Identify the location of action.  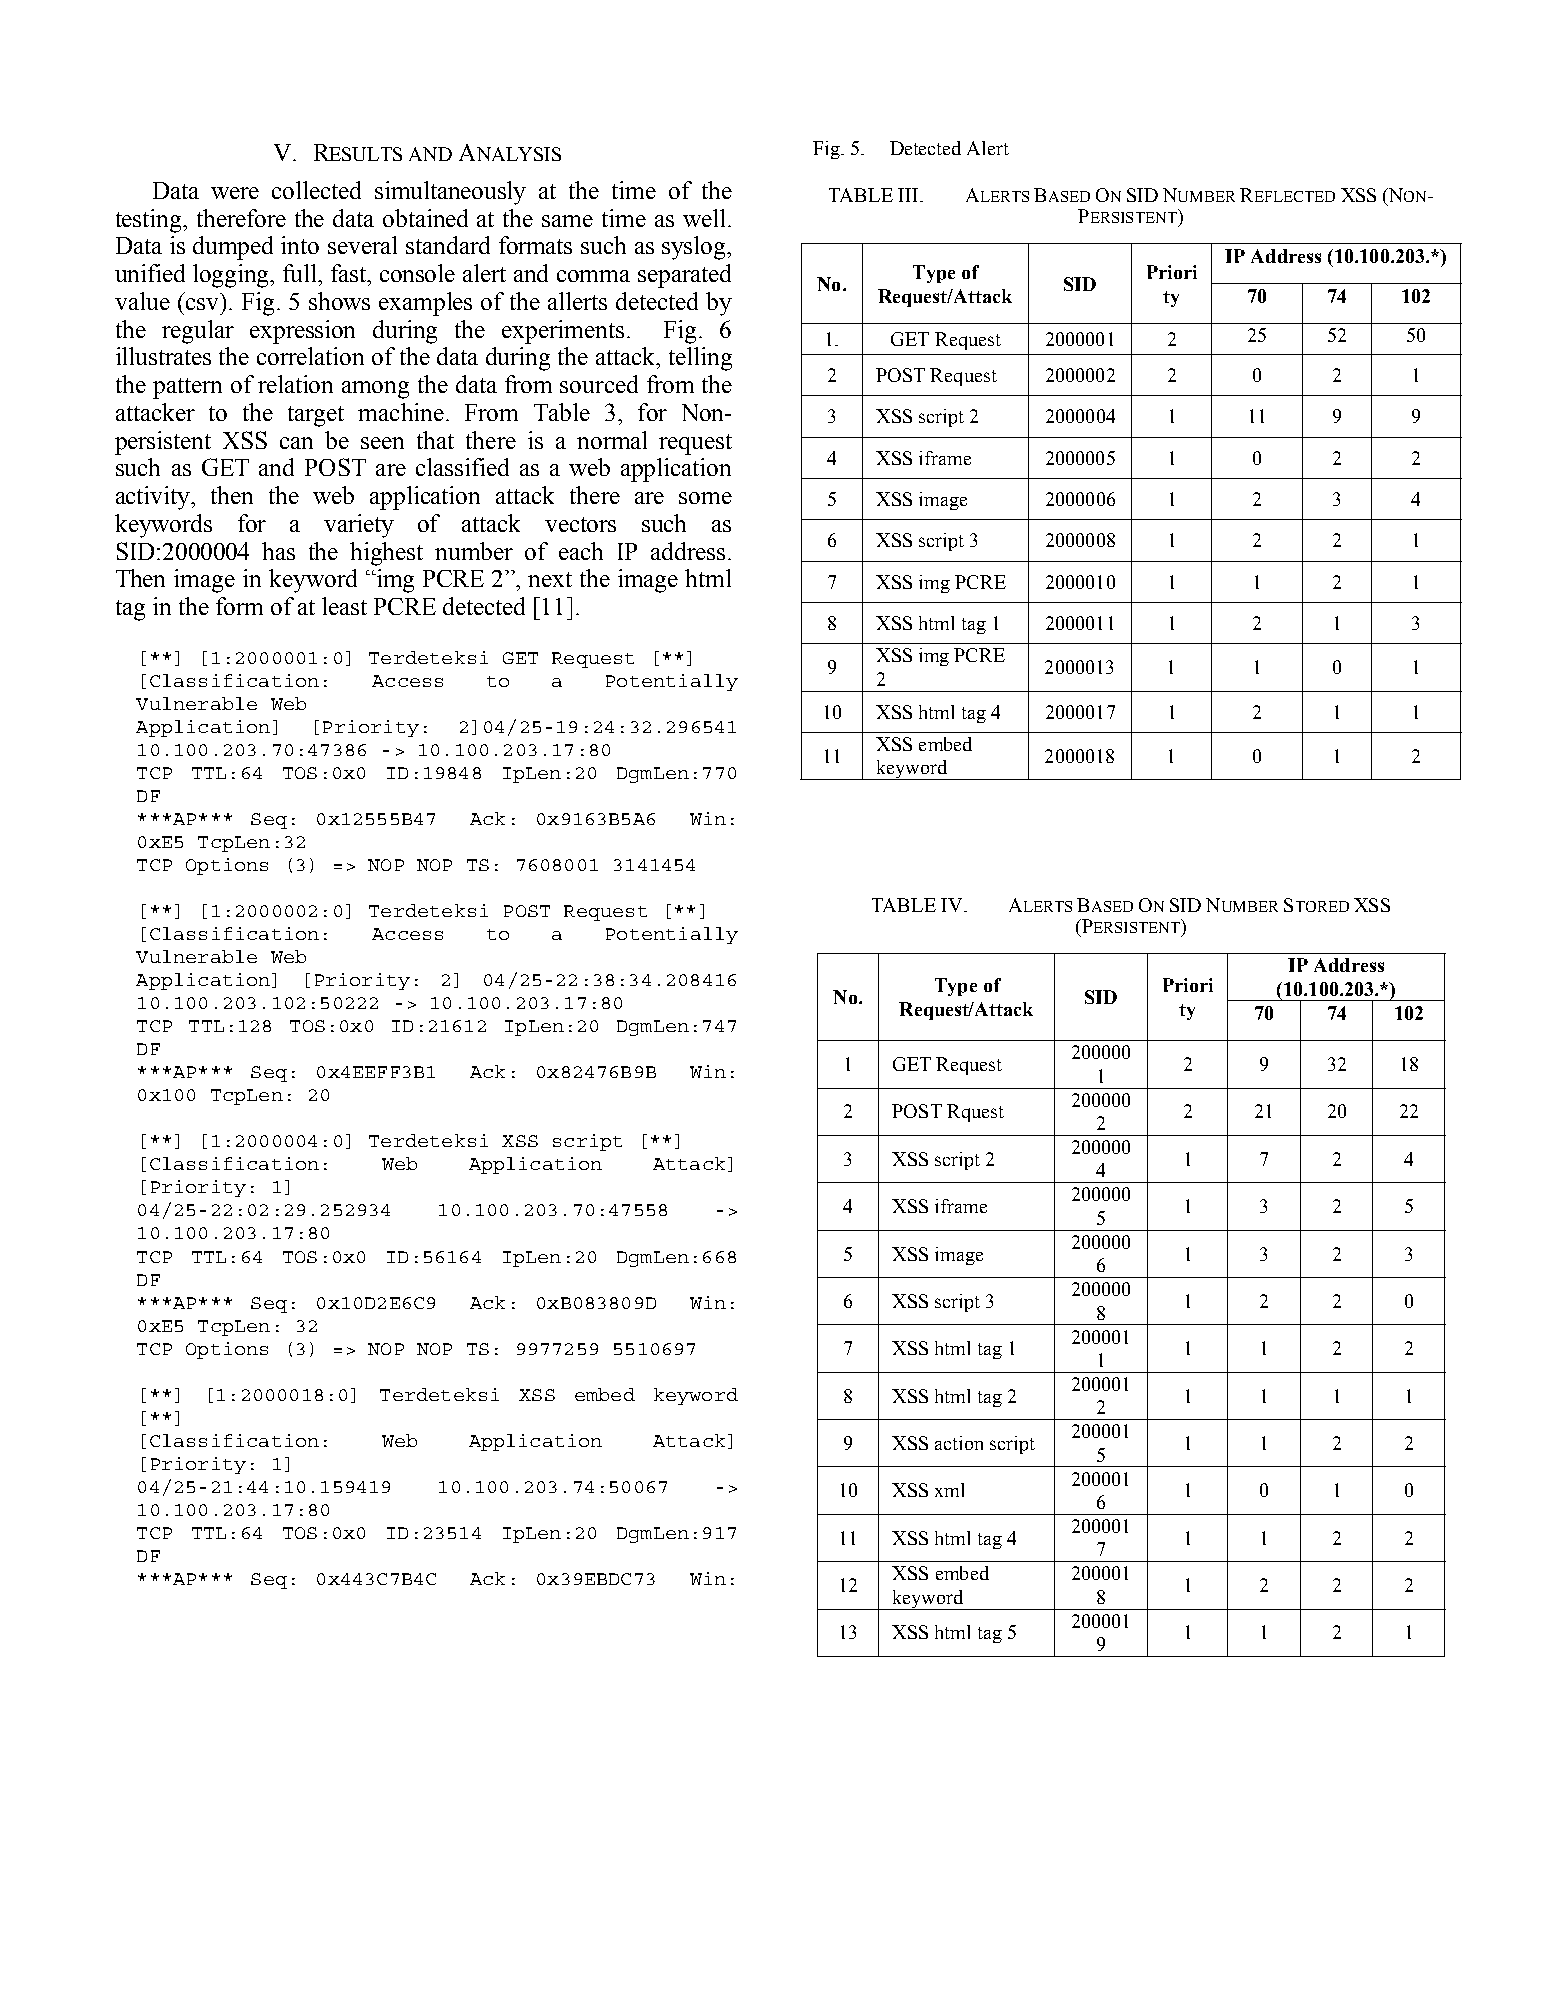
(959, 1443).
